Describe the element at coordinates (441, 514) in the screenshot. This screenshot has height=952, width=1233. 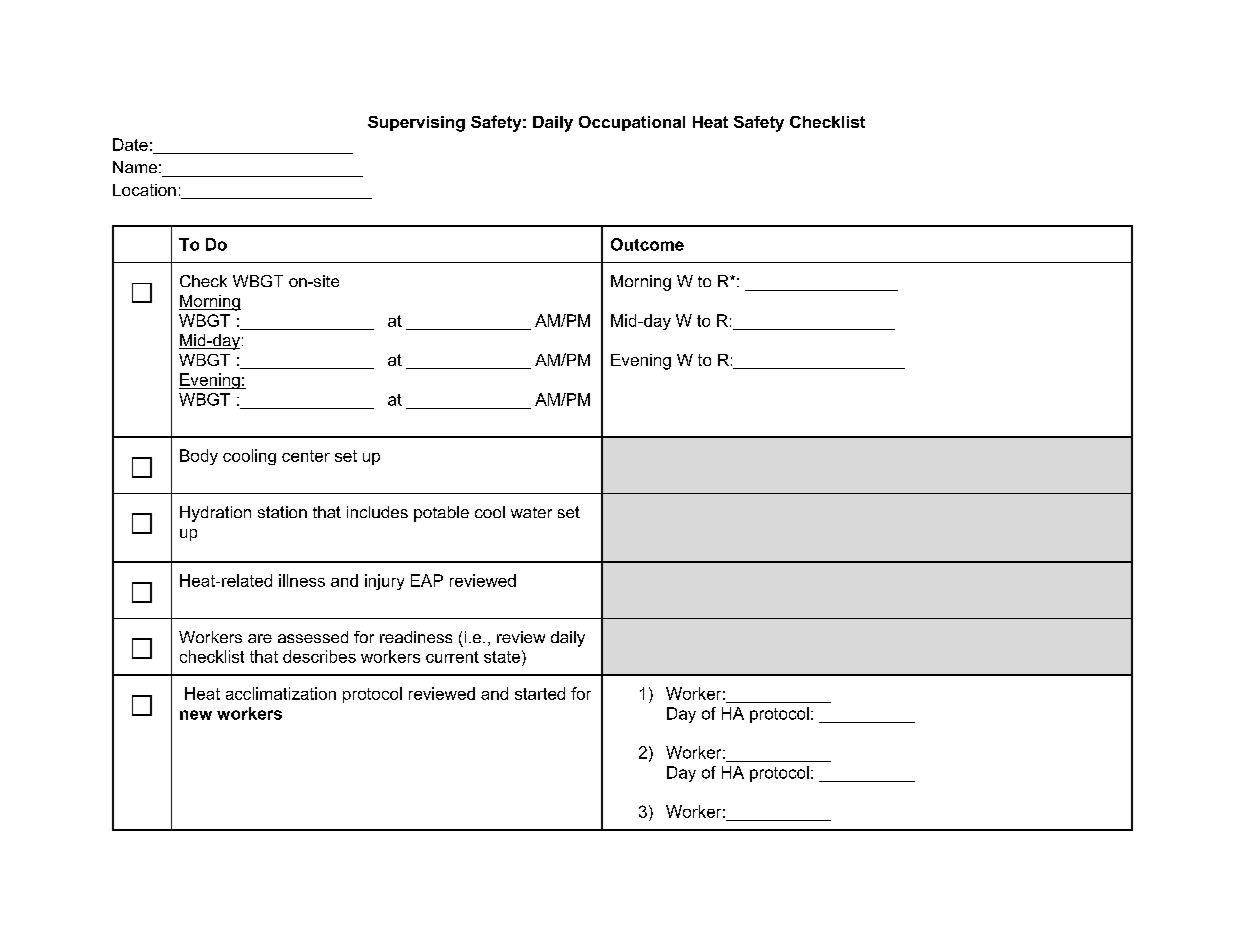
I see `potable` at that location.
